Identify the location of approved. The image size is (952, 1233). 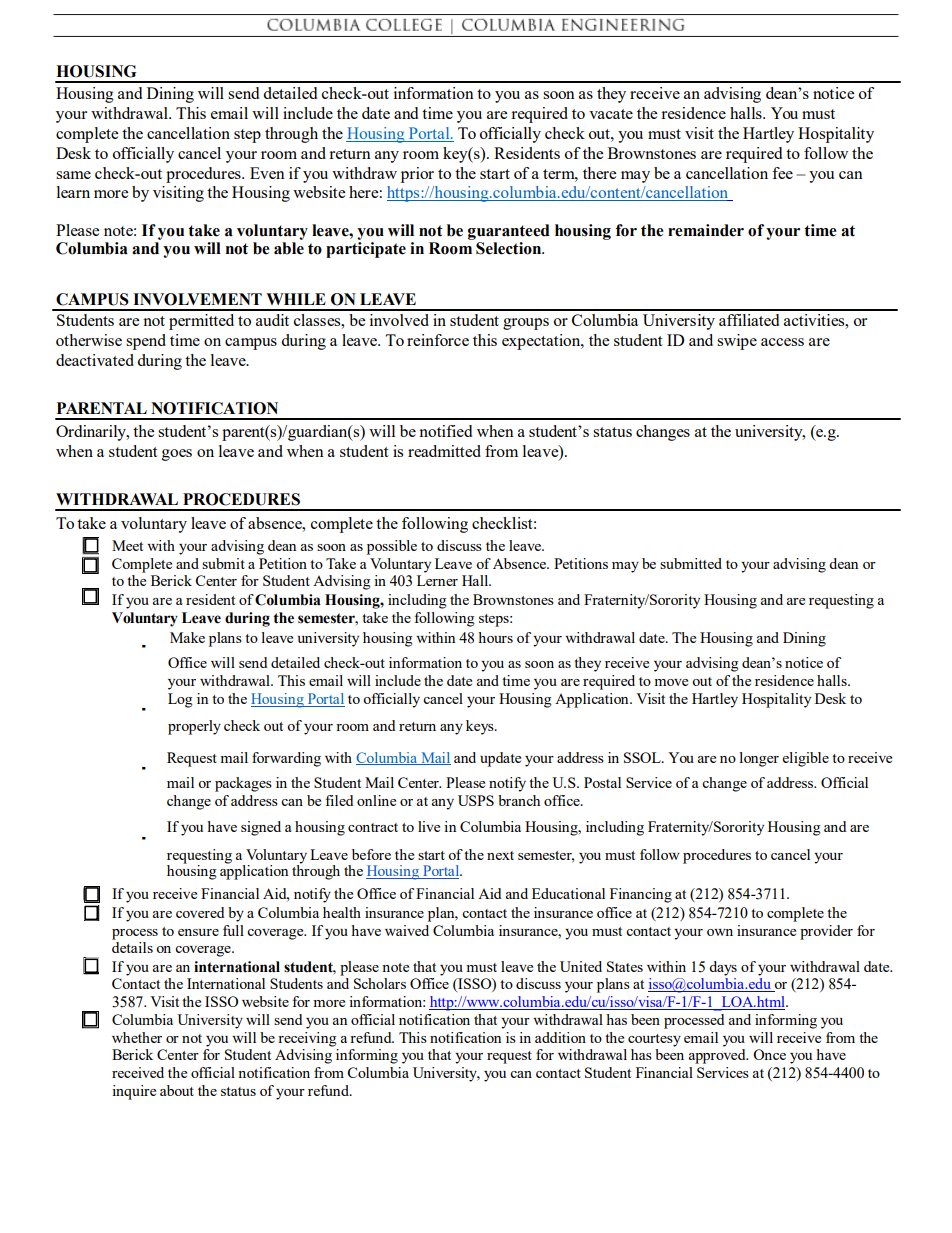
(718, 1056).
